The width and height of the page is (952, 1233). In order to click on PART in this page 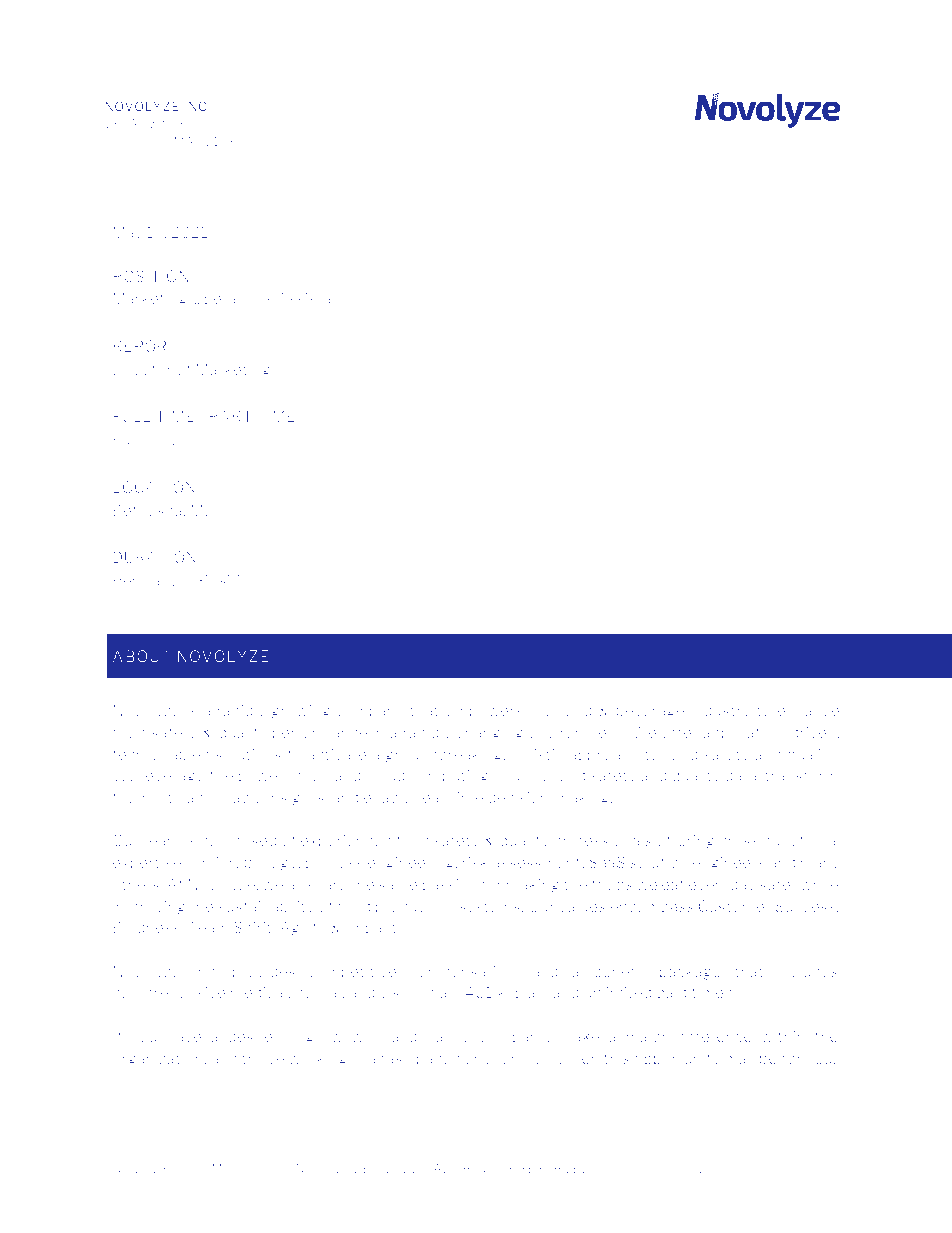, I will do `click(230, 416)`.
